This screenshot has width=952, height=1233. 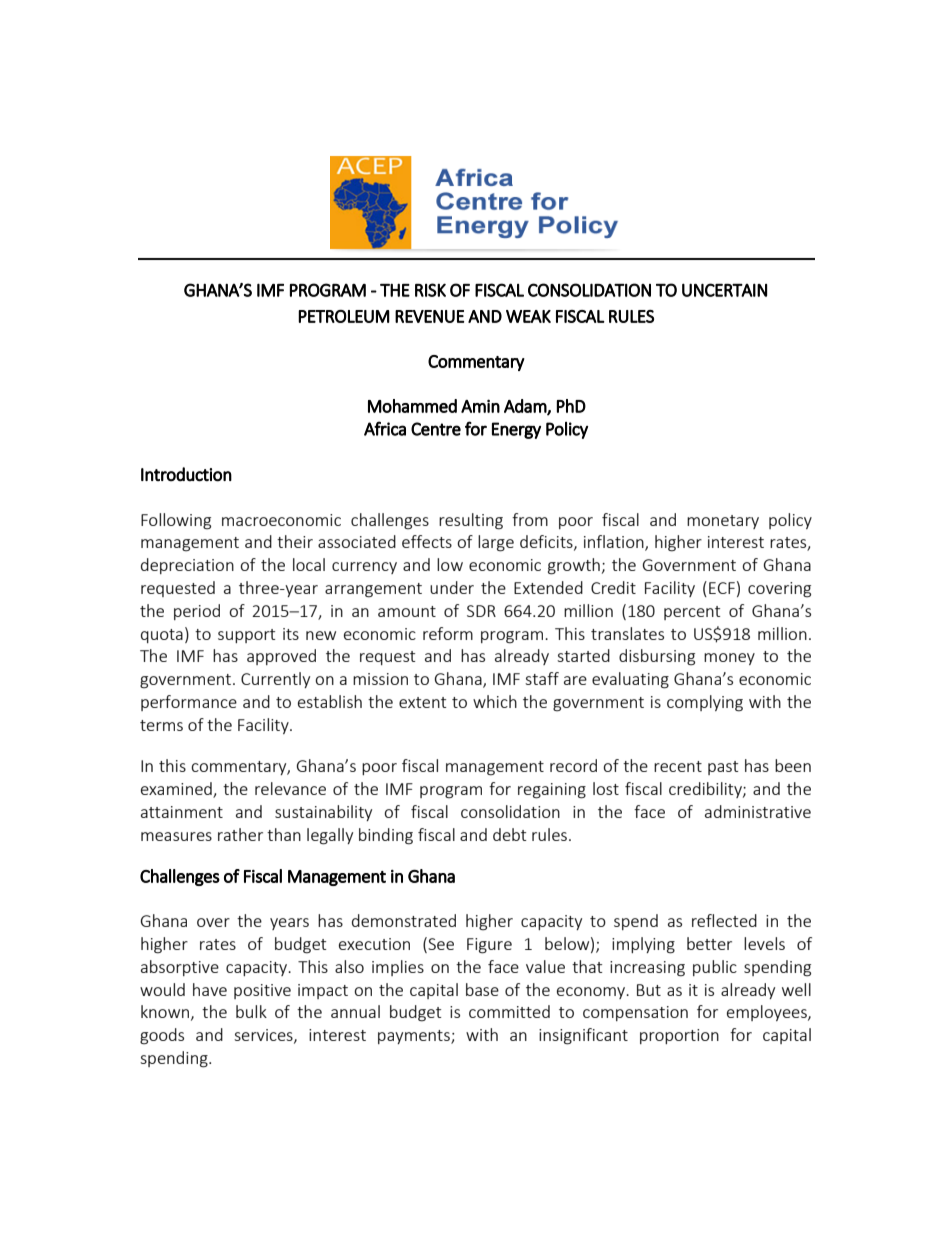 What do you see at coordinates (429, 316) in the screenshot?
I see `REVENUE` at bounding box center [429, 316].
